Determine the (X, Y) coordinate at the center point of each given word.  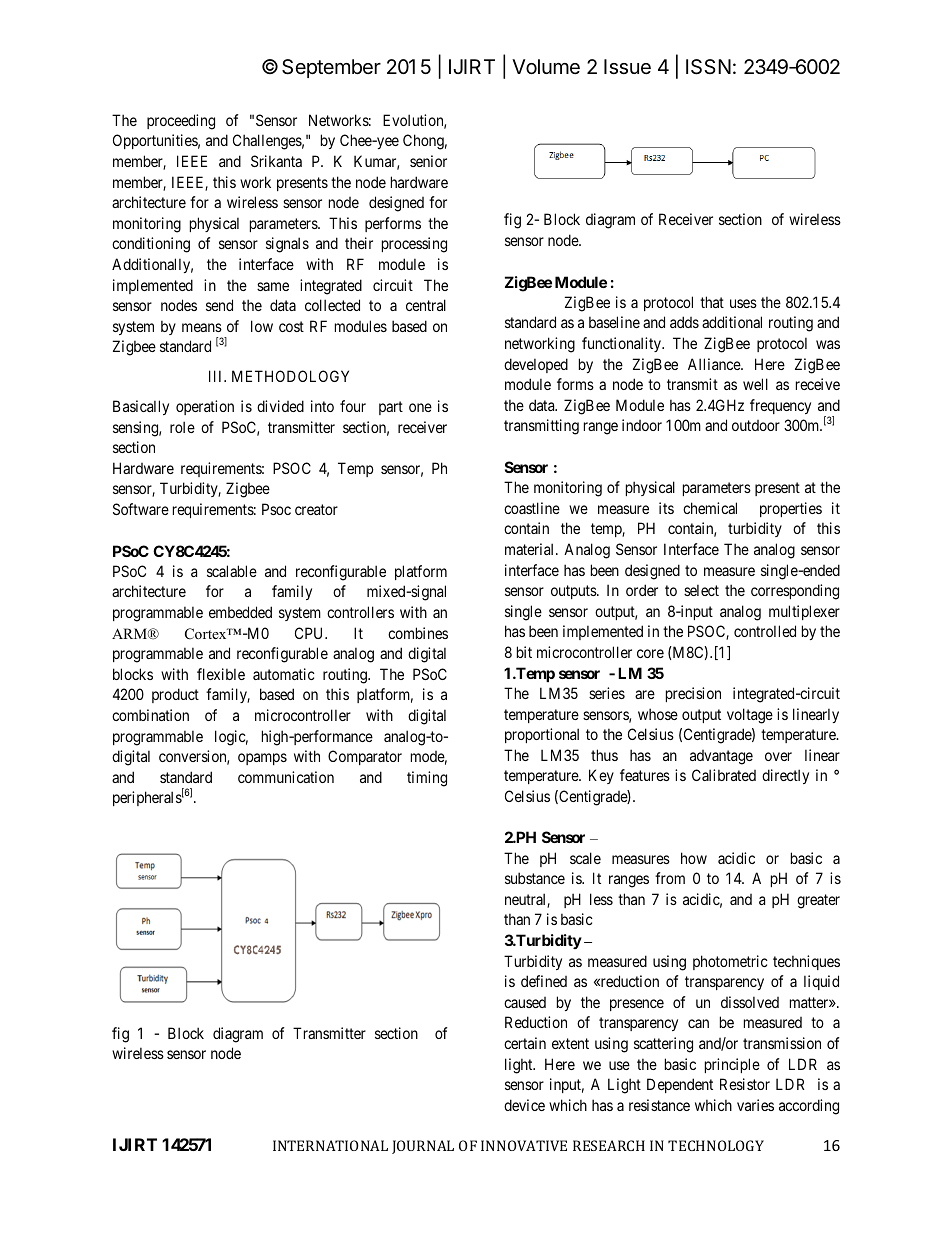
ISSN (708, 67)
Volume (546, 66)
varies (755, 1105)
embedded (240, 612)
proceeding (181, 122)
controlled (765, 631)
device (524, 1105)
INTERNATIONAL (330, 1145)
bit (524, 652)
